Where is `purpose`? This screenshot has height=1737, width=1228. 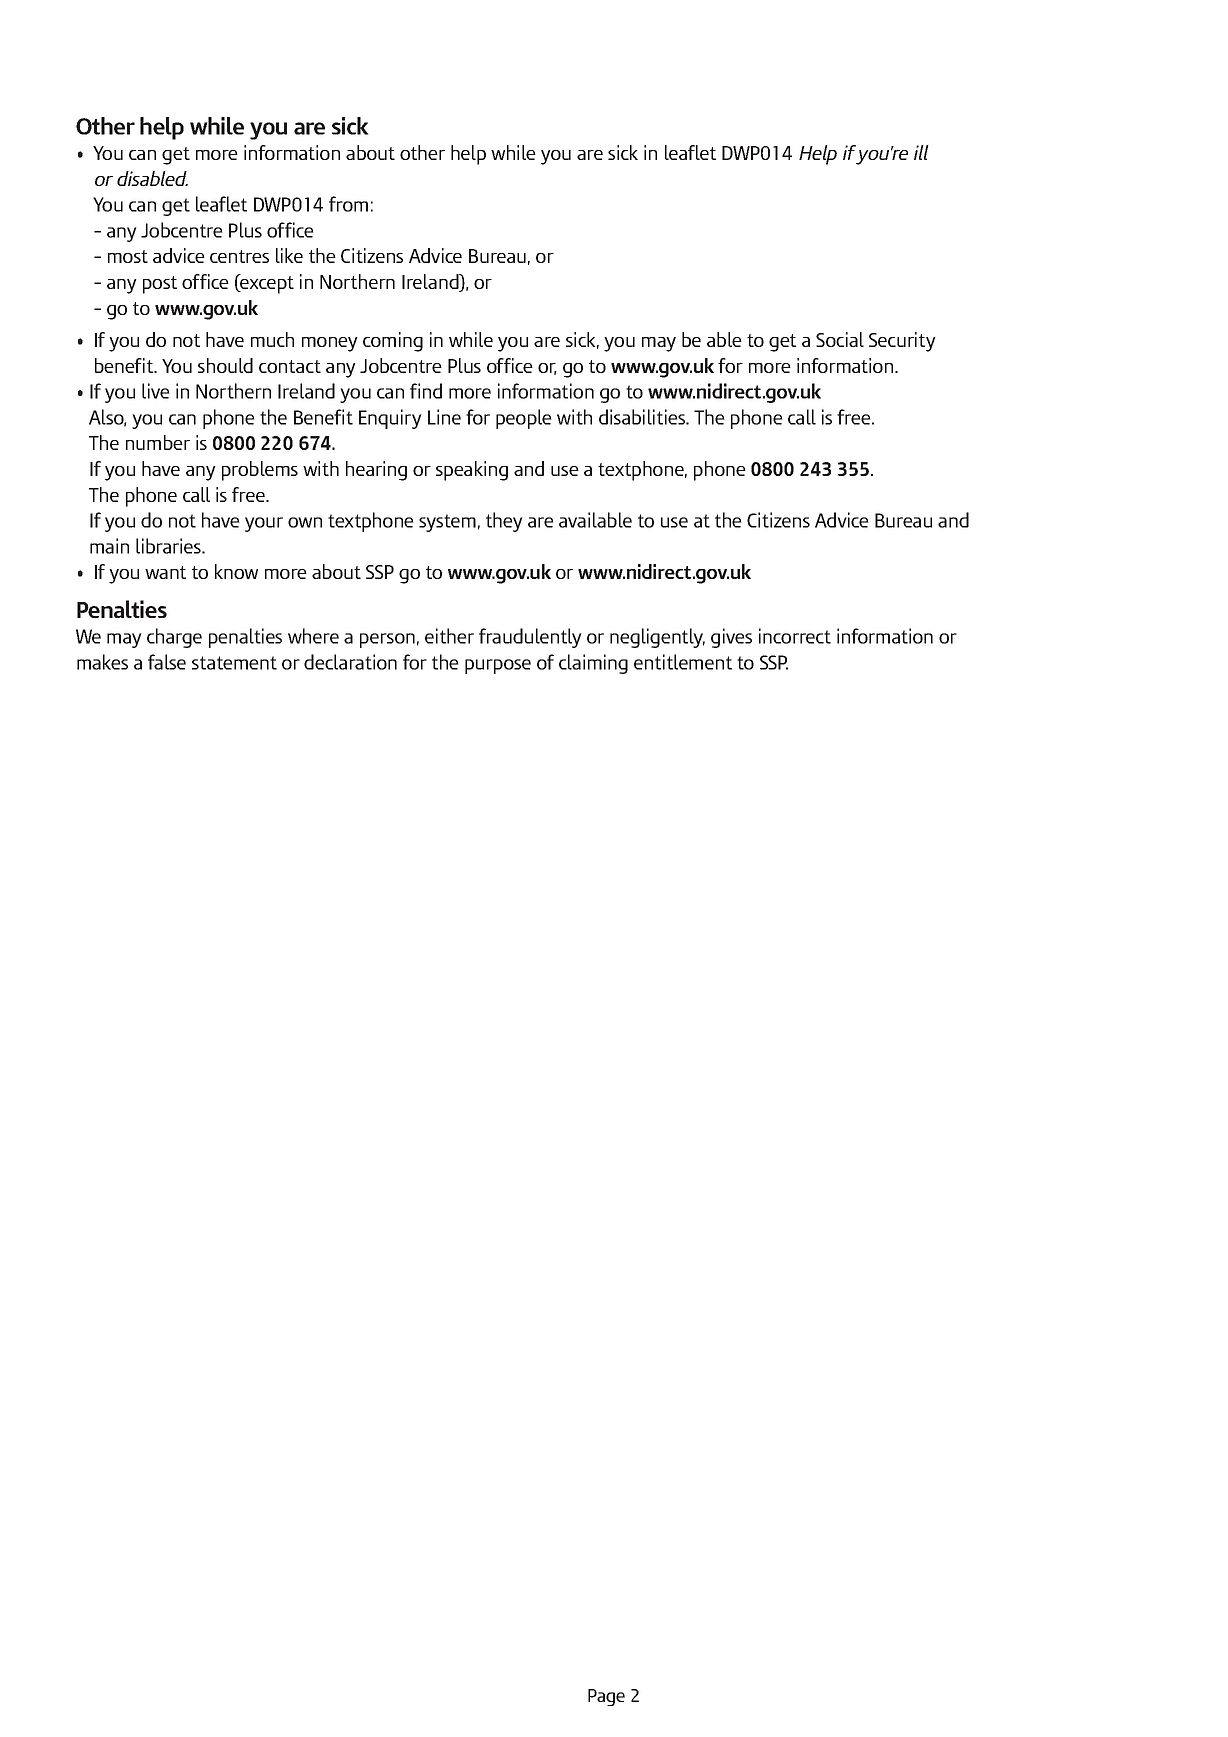
purpose is located at coordinates (498, 666).
